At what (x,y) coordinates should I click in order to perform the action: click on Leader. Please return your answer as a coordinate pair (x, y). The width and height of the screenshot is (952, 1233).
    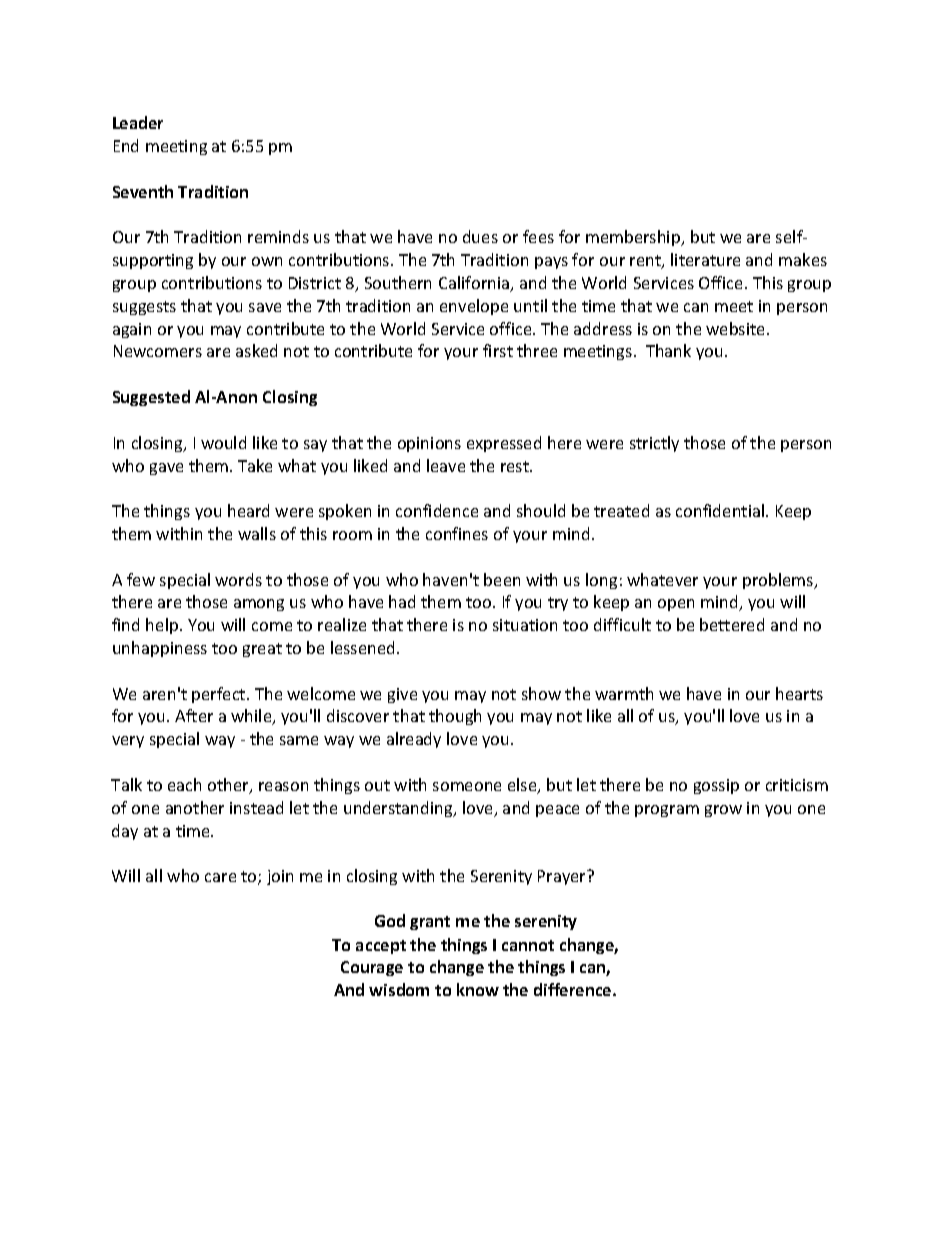
    Looking at the image, I should click on (138, 122).
